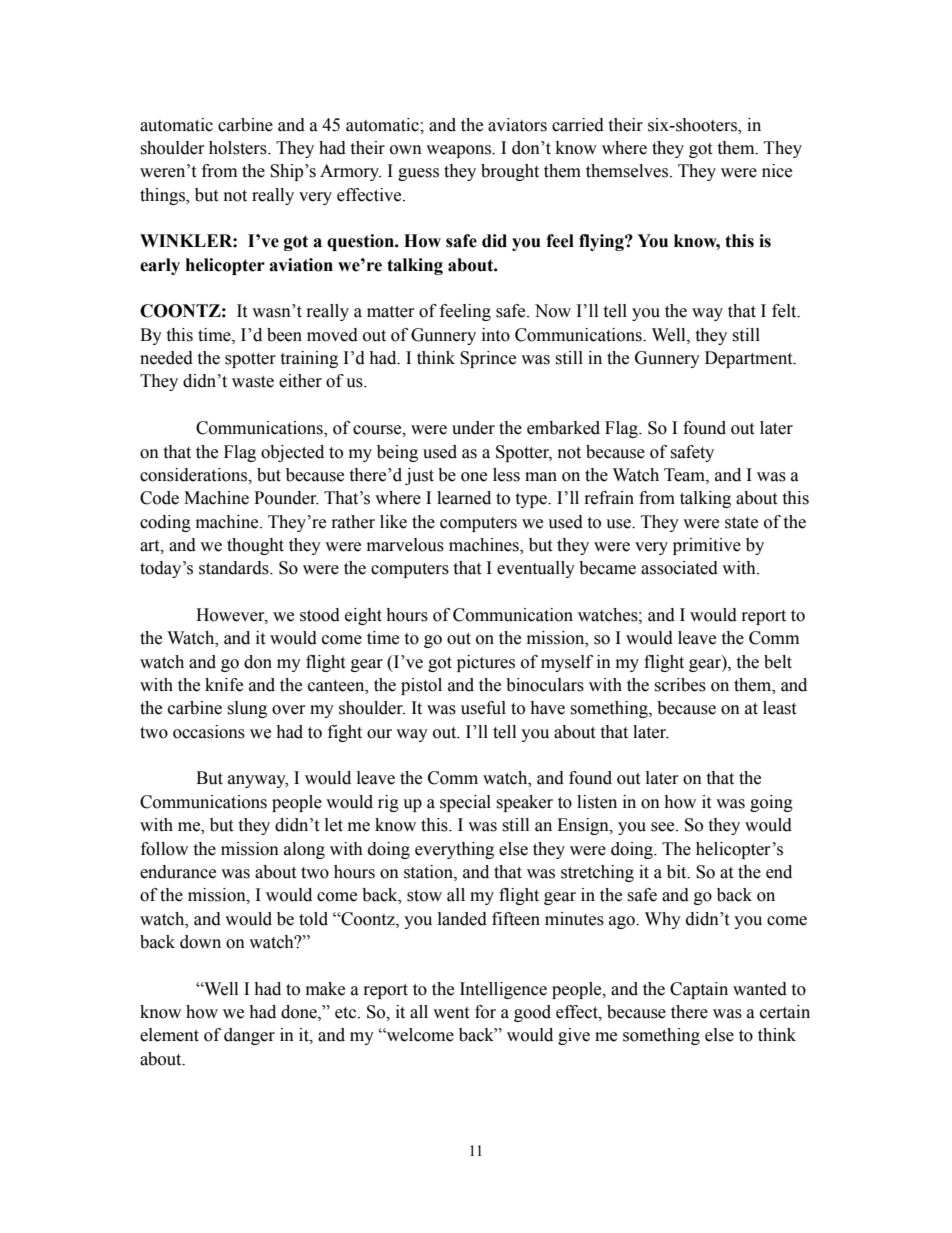 The image size is (952, 1233). Describe the element at coordinates (459, 151) in the image. I see `weapons` at that location.
